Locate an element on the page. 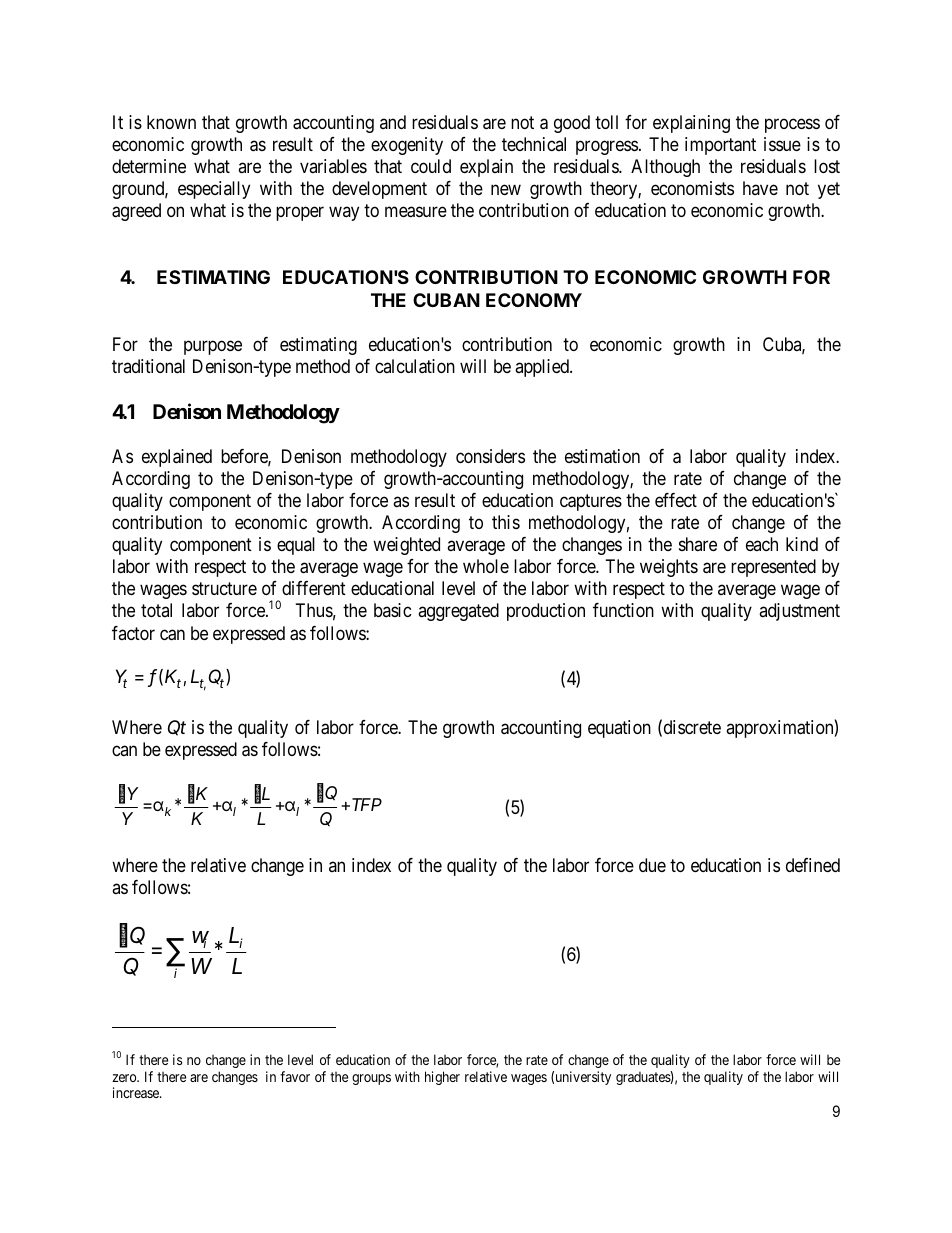 This image has height=1233, width=952. groups is located at coordinates (371, 1079).
